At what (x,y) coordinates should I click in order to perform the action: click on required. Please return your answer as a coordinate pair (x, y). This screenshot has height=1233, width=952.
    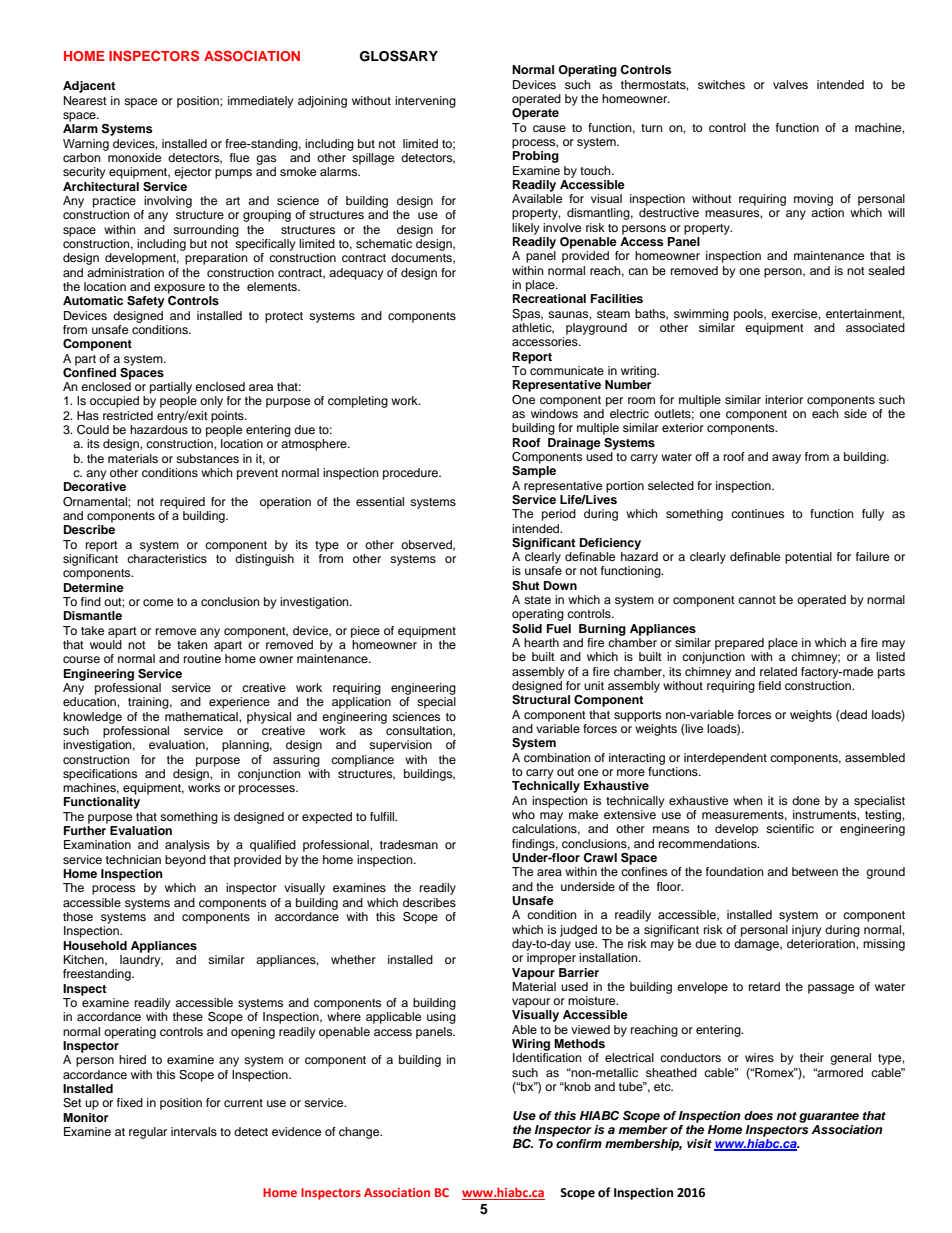
    Looking at the image, I should click on (182, 503).
